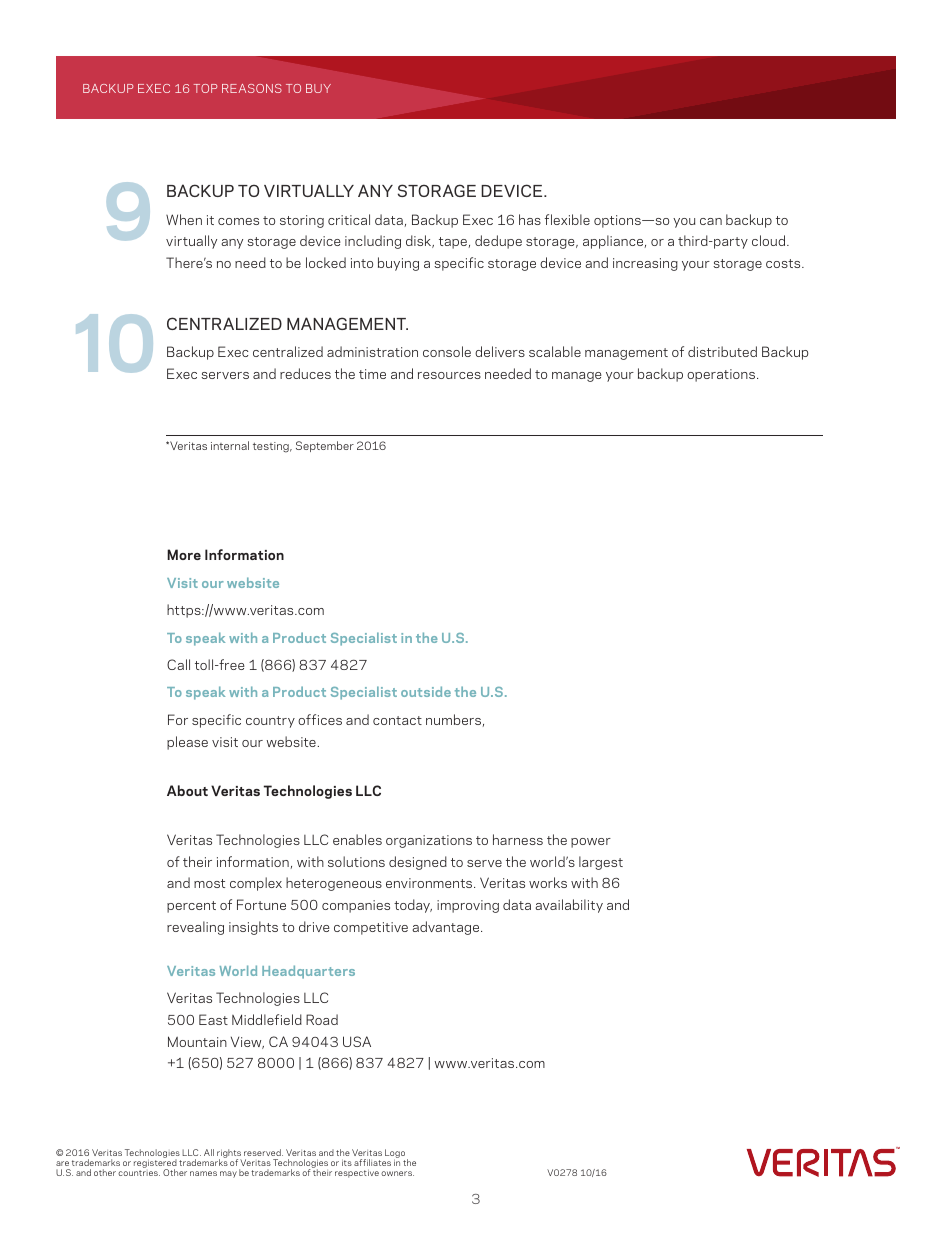 The width and height of the image is (952, 1233). Describe the element at coordinates (230, 445) in the image. I see `internal` at that location.
